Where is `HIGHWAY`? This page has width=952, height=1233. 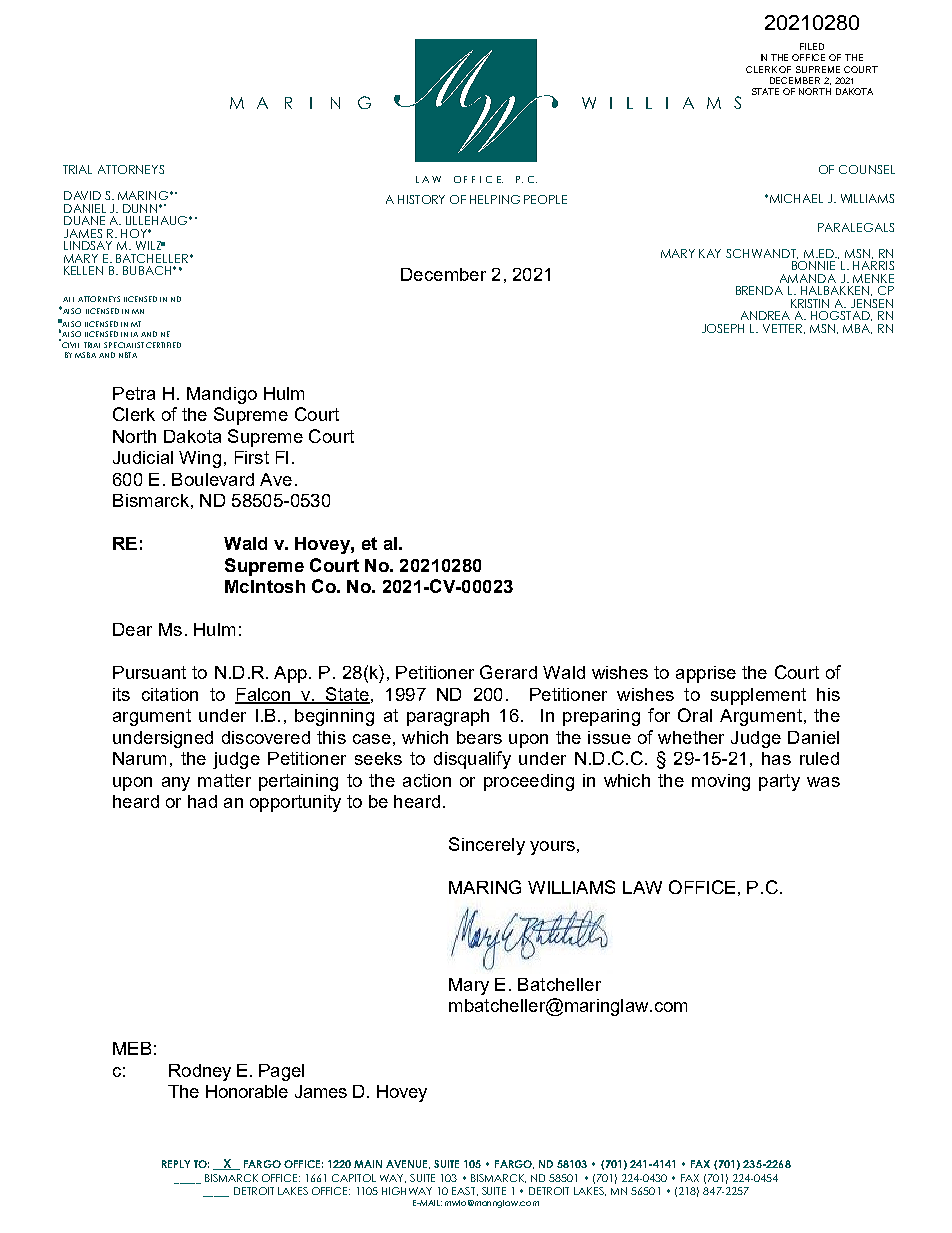 HIGHWAY is located at coordinates (407, 1191).
